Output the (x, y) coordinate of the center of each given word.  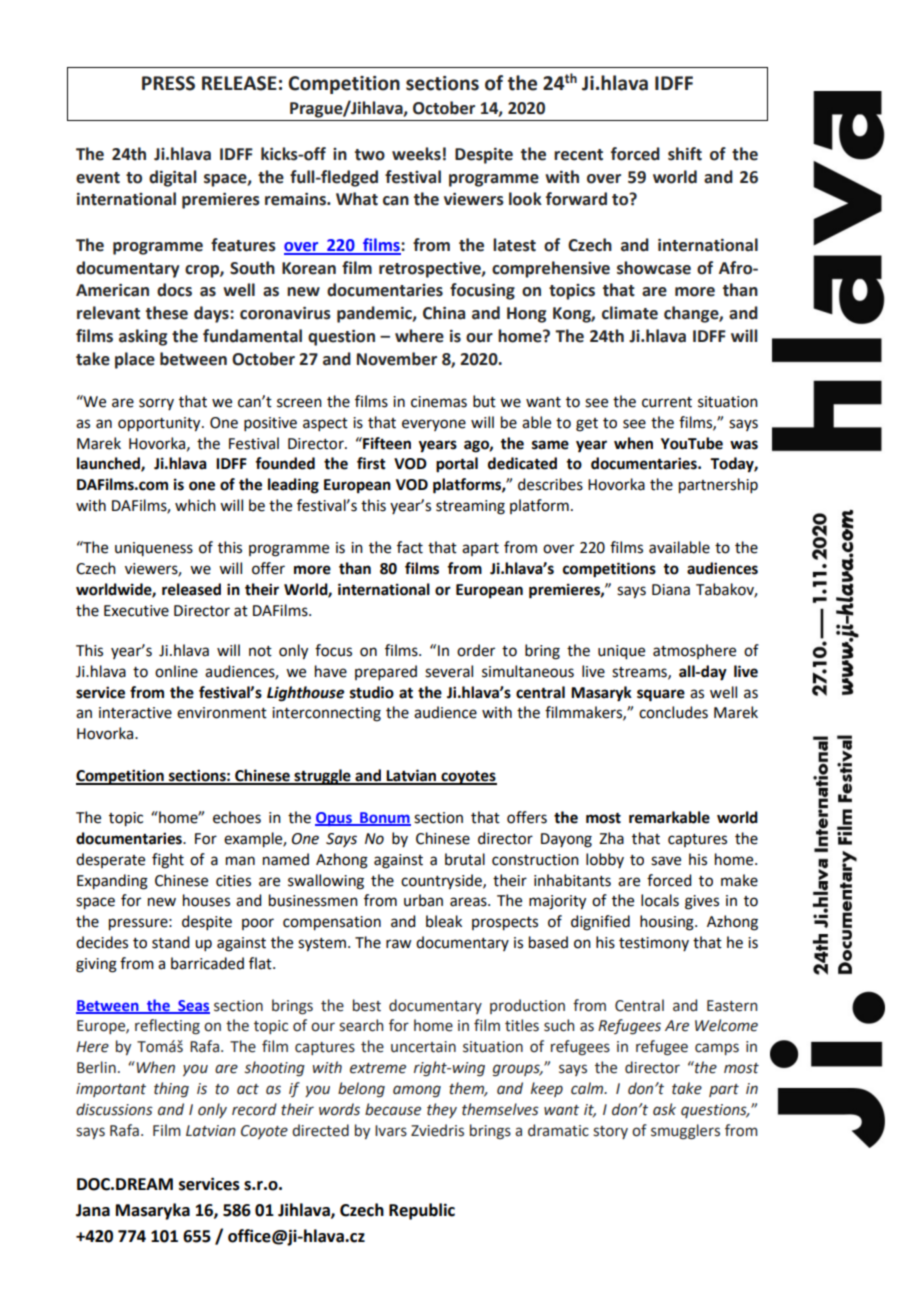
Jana (93, 1210)
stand (170, 942)
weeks (416, 154)
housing (668, 923)
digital (172, 178)
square (661, 695)
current (667, 402)
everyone (434, 425)
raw (398, 944)
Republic (422, 1211)
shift (685, 154)
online (176, 671)
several (449, 671)
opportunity (160, 424)
